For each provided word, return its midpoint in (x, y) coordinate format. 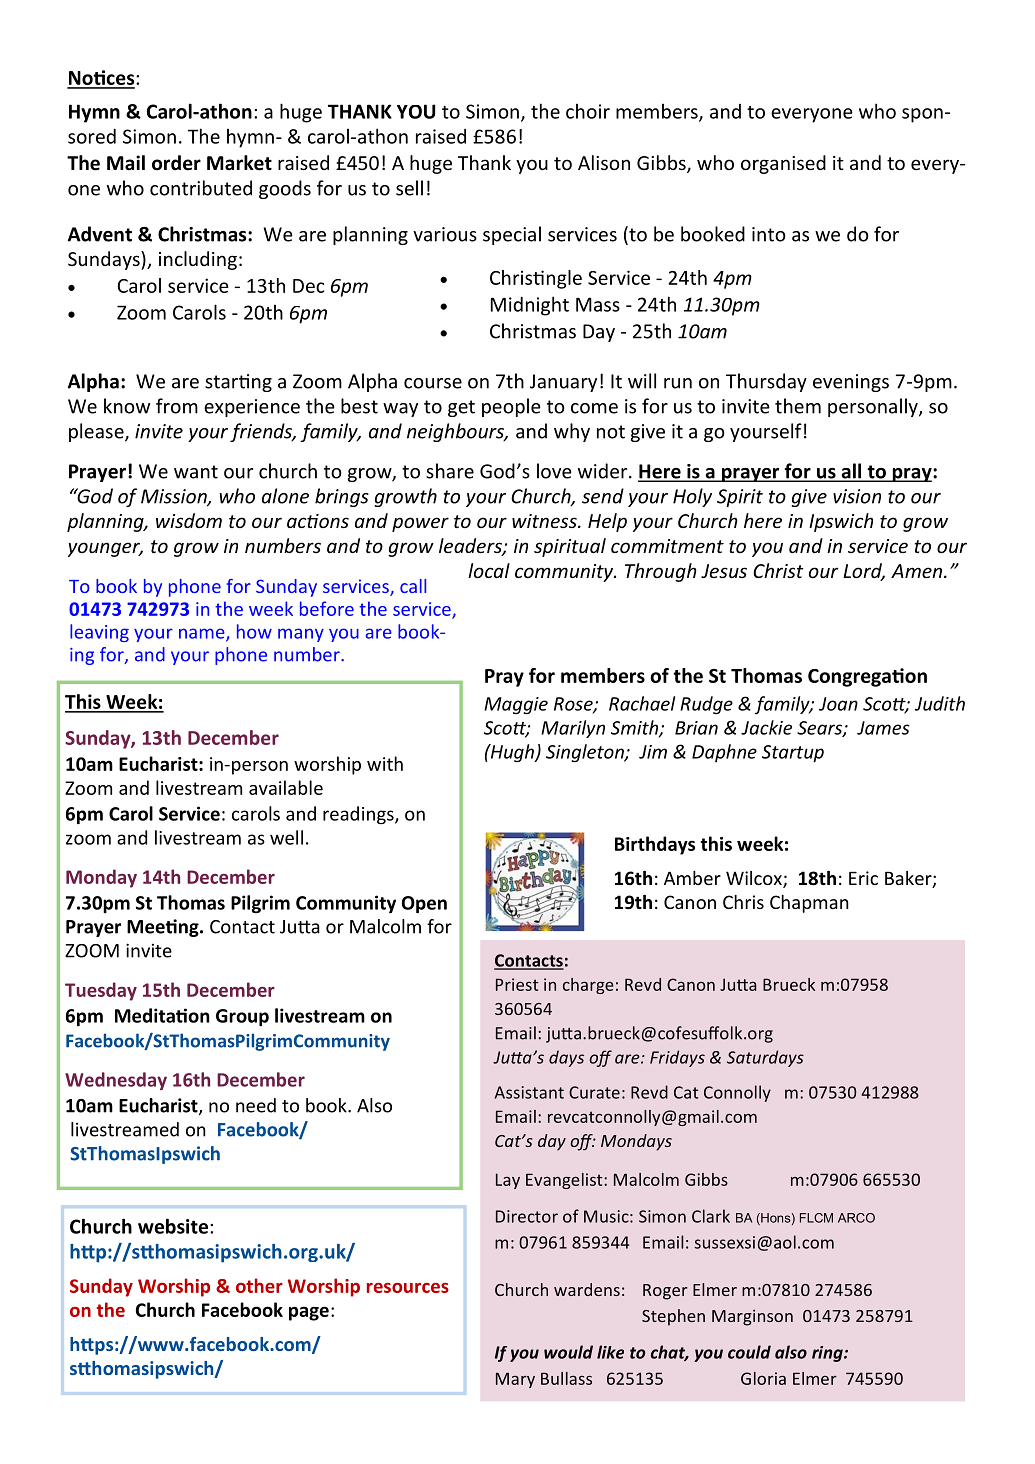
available (286, 787)
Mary (515, 1380)
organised (783, 164)
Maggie (516, 705)
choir (588, 111)
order (176, 163)
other (259, 1285)
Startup (793, 754)
